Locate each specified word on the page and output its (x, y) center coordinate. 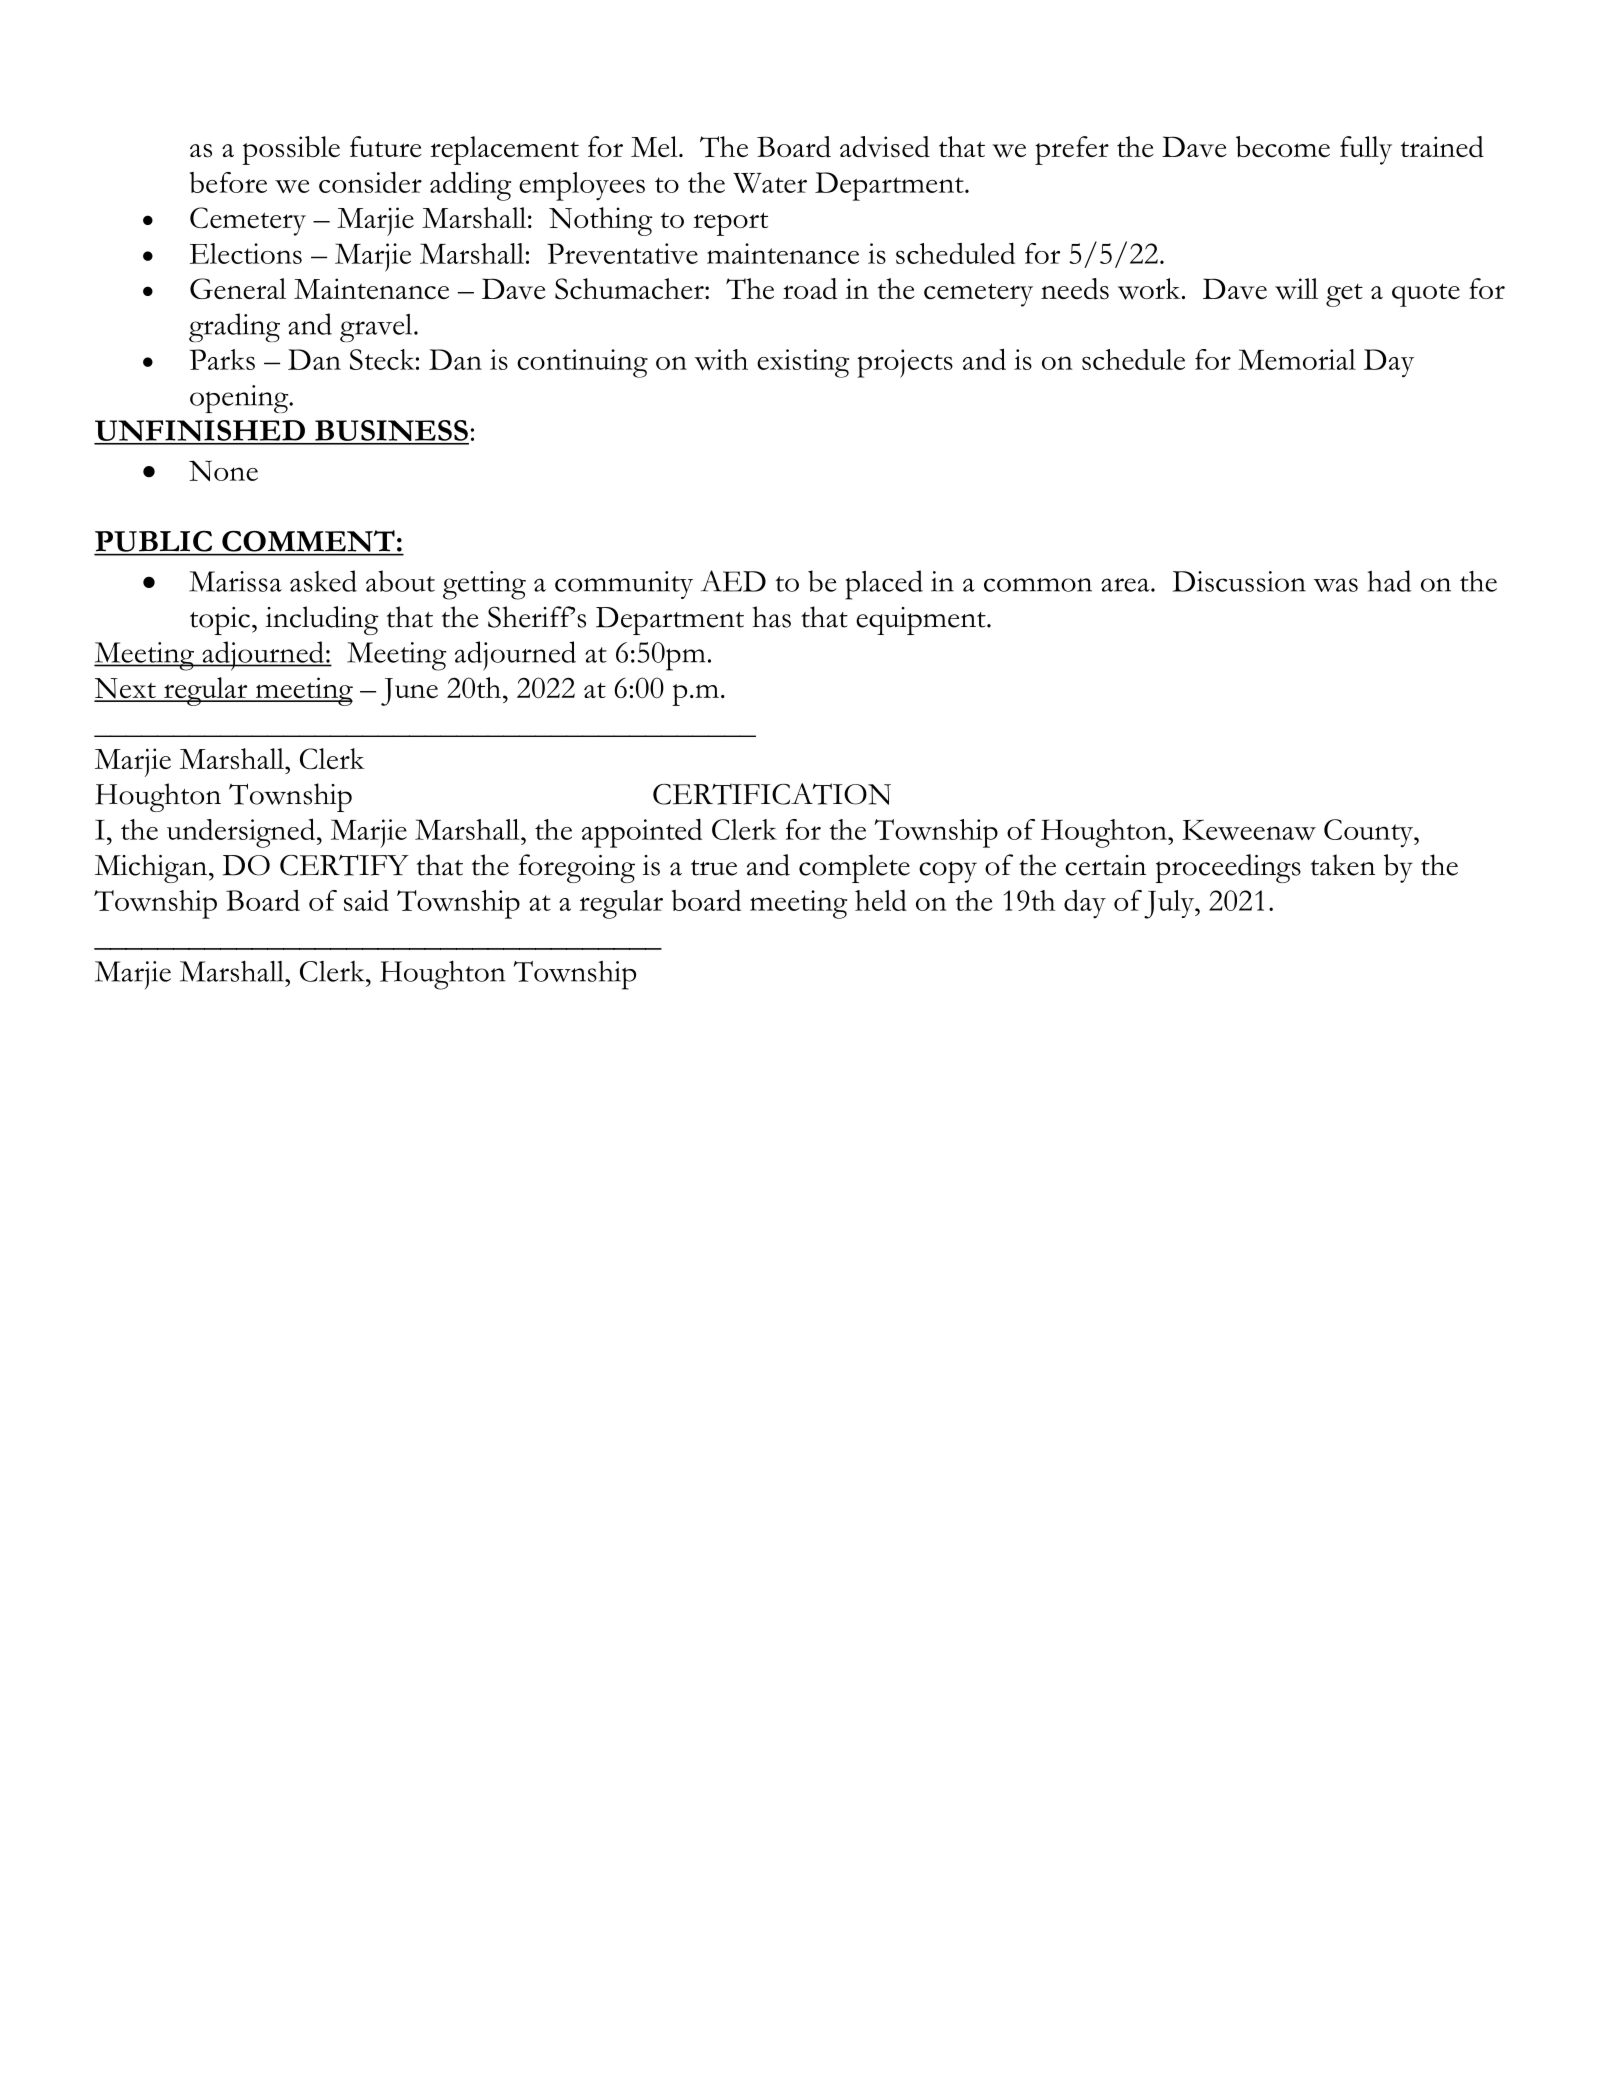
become (1283, 147)
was (1335, 585)
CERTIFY (344, 865)
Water (770, 183)
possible (291, 150)
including (322, 620)
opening (240, 399)
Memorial (1297, 359)
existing (803, 363)
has (771, 617)
